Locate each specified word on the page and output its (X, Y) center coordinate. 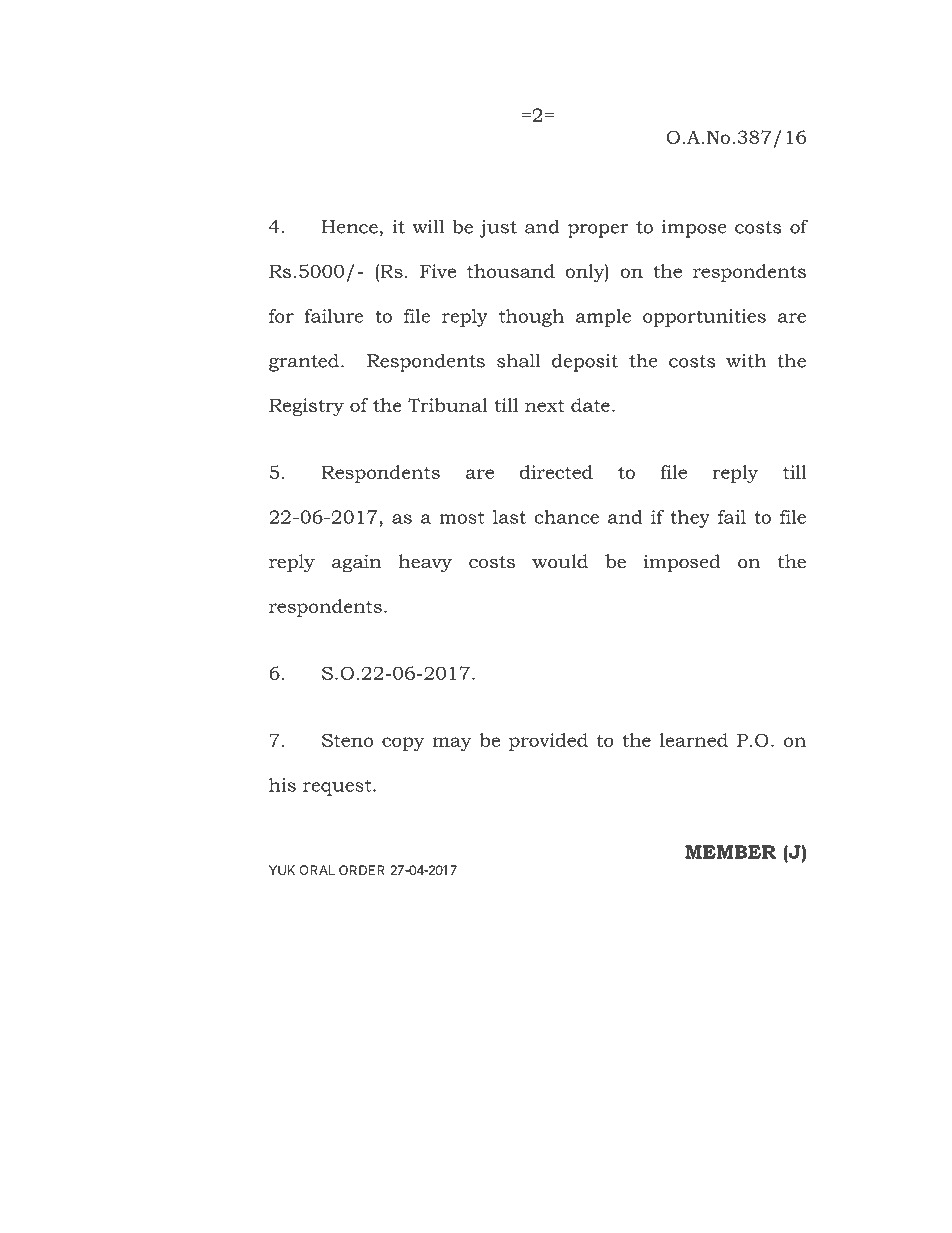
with (746, 360)
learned (694, 740)
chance (567, 517)
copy (403, 744)
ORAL (317, 870)
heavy (425, 563)
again (357, 563)
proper (598, 231)
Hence (350, 227)
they (690, 519)
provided (548, 742)
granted (304, 362)
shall (519, 360)
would (560, 561)
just (498, 229)
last (509, 517)
